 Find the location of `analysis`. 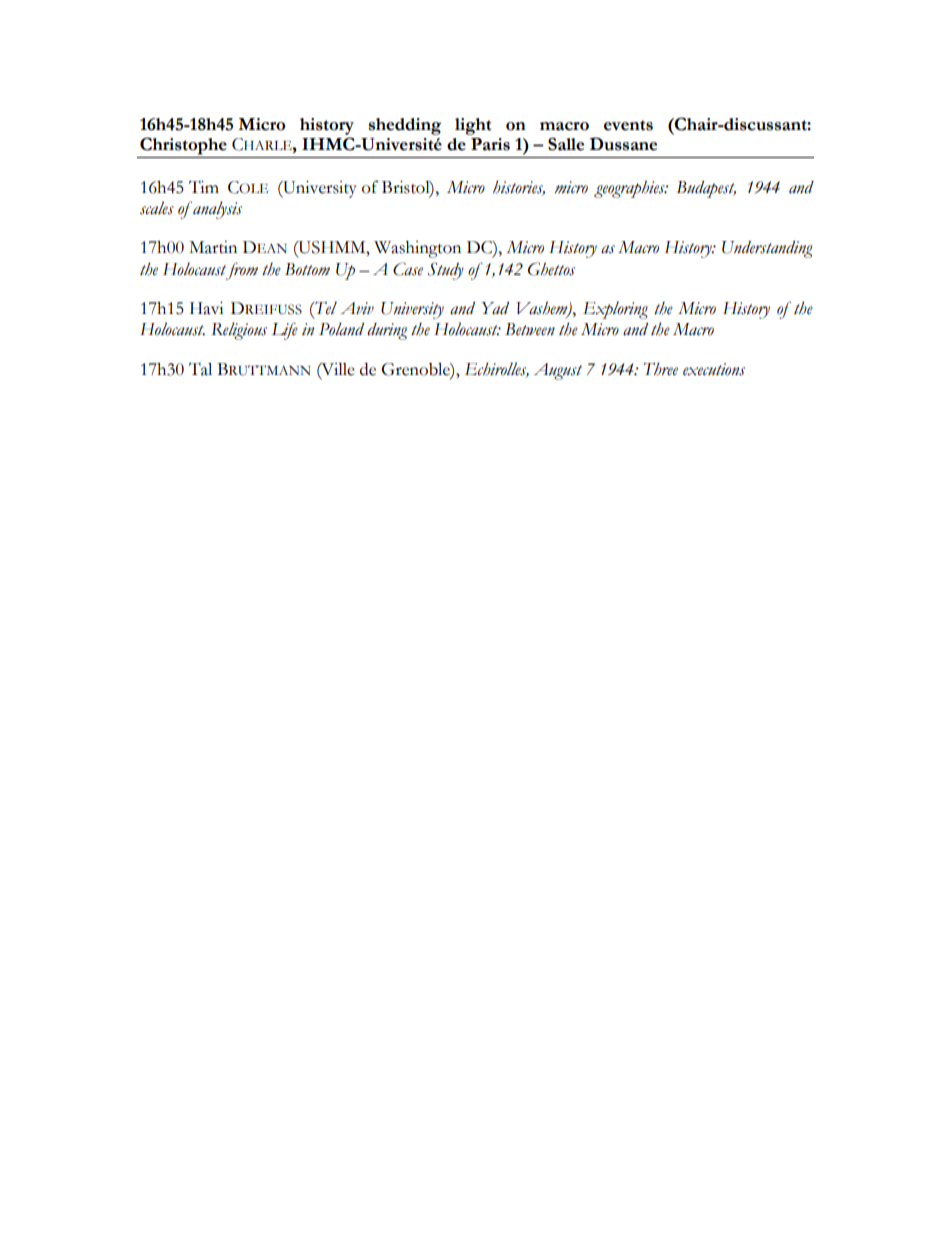

analysis is located at coordinates (216, 210).
